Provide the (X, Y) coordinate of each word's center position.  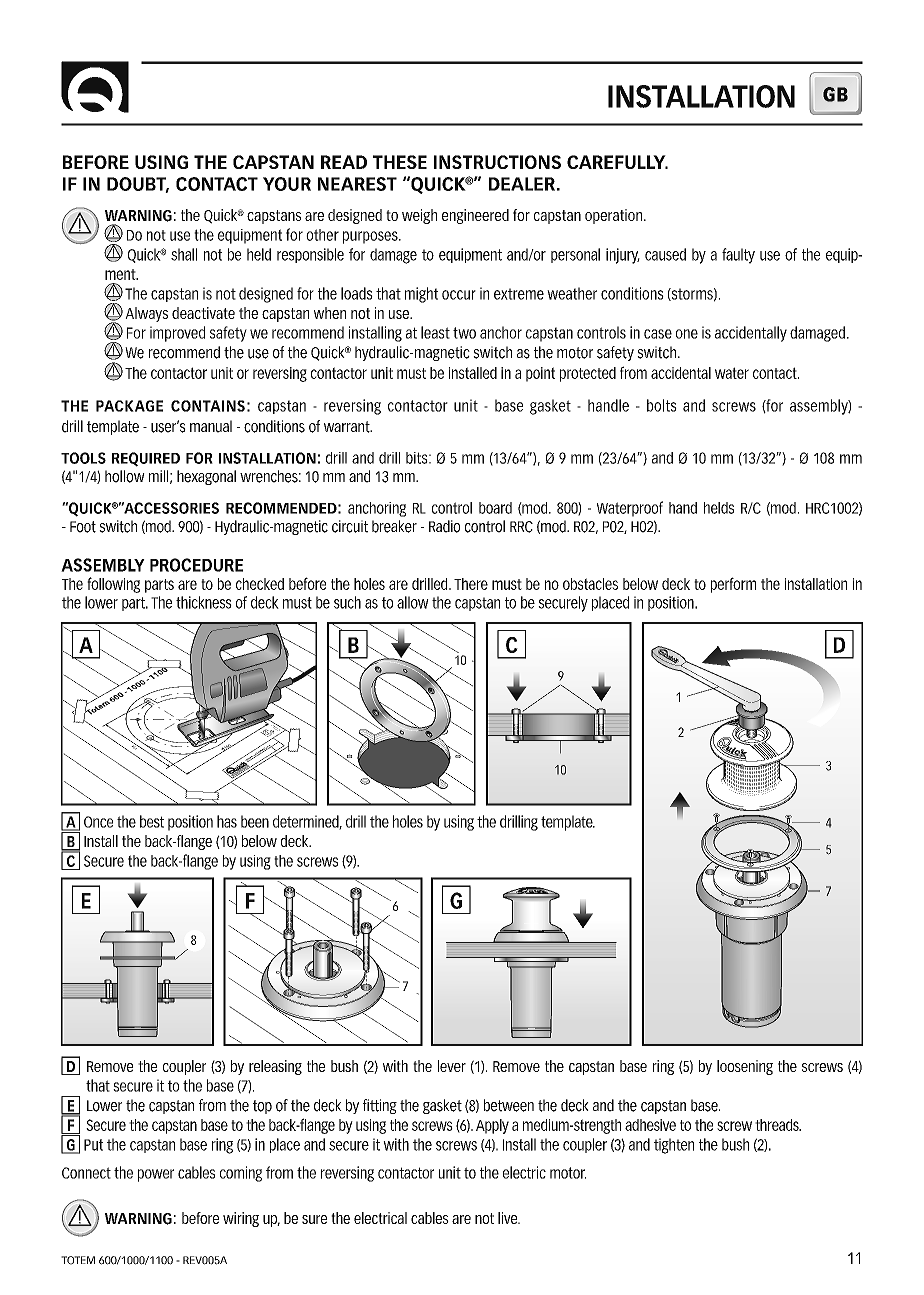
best (152, 821)
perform (733, 585)
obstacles (590, 584)
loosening (745, 1067)
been (255, 821)
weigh (419, 216)
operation (613, 216)
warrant (348, 427)
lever (452, 1066)
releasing (275, 1067)
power (156, 1175)
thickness (204, 602)
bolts (662, 405)
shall (184, 254)
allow (413, 602)
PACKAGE (129, 406)
